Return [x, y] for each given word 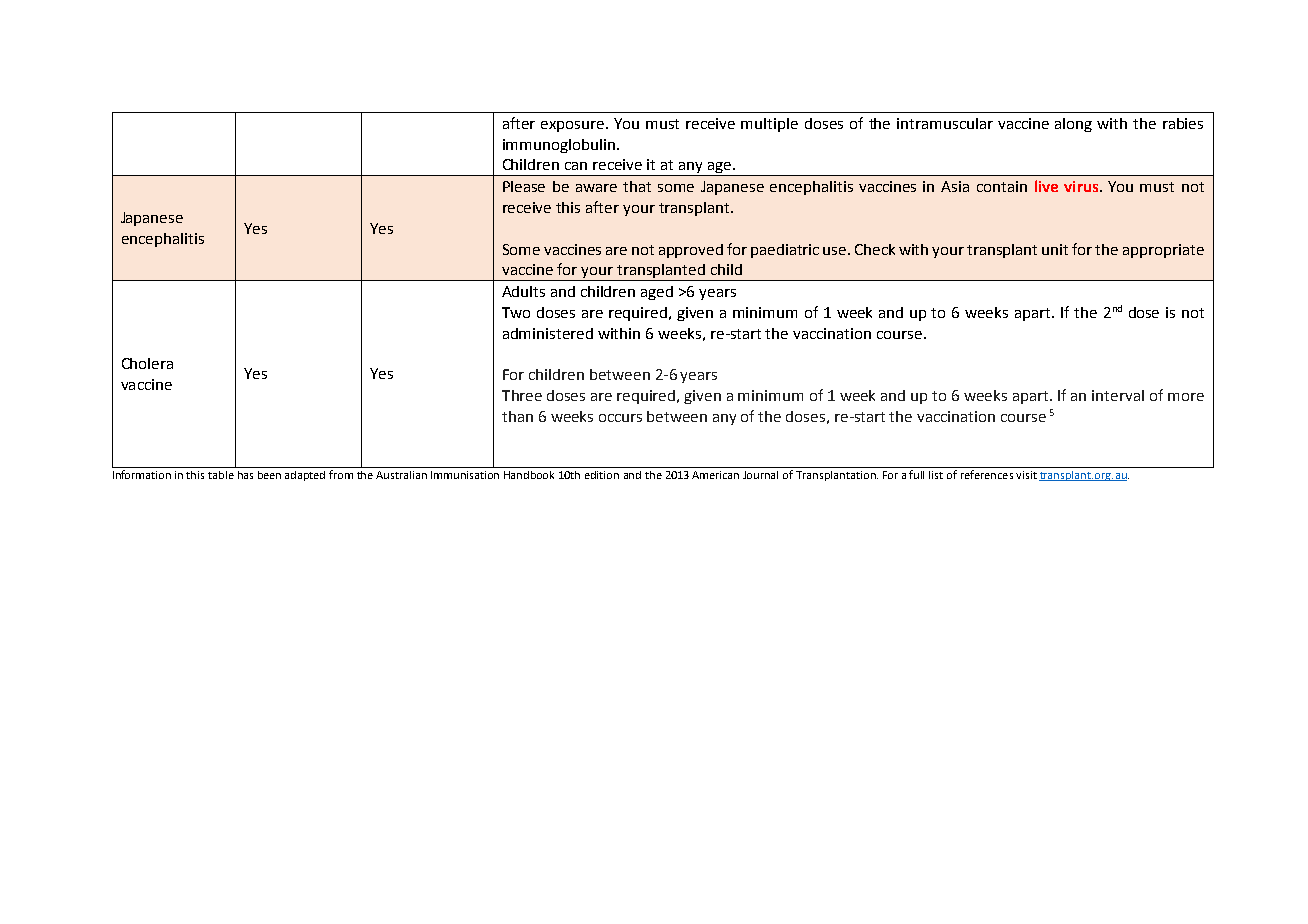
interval [1118, 395]
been [269, 475]
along [1073, 125]
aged [657, 293]
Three [522, 395]
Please [524, 186]
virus [1082, 186]
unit [1055, 249]
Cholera [147, 363]
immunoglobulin [560, 146]
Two [516, 312]
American [715, 475]
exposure [574, 126]
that [637, 186]
